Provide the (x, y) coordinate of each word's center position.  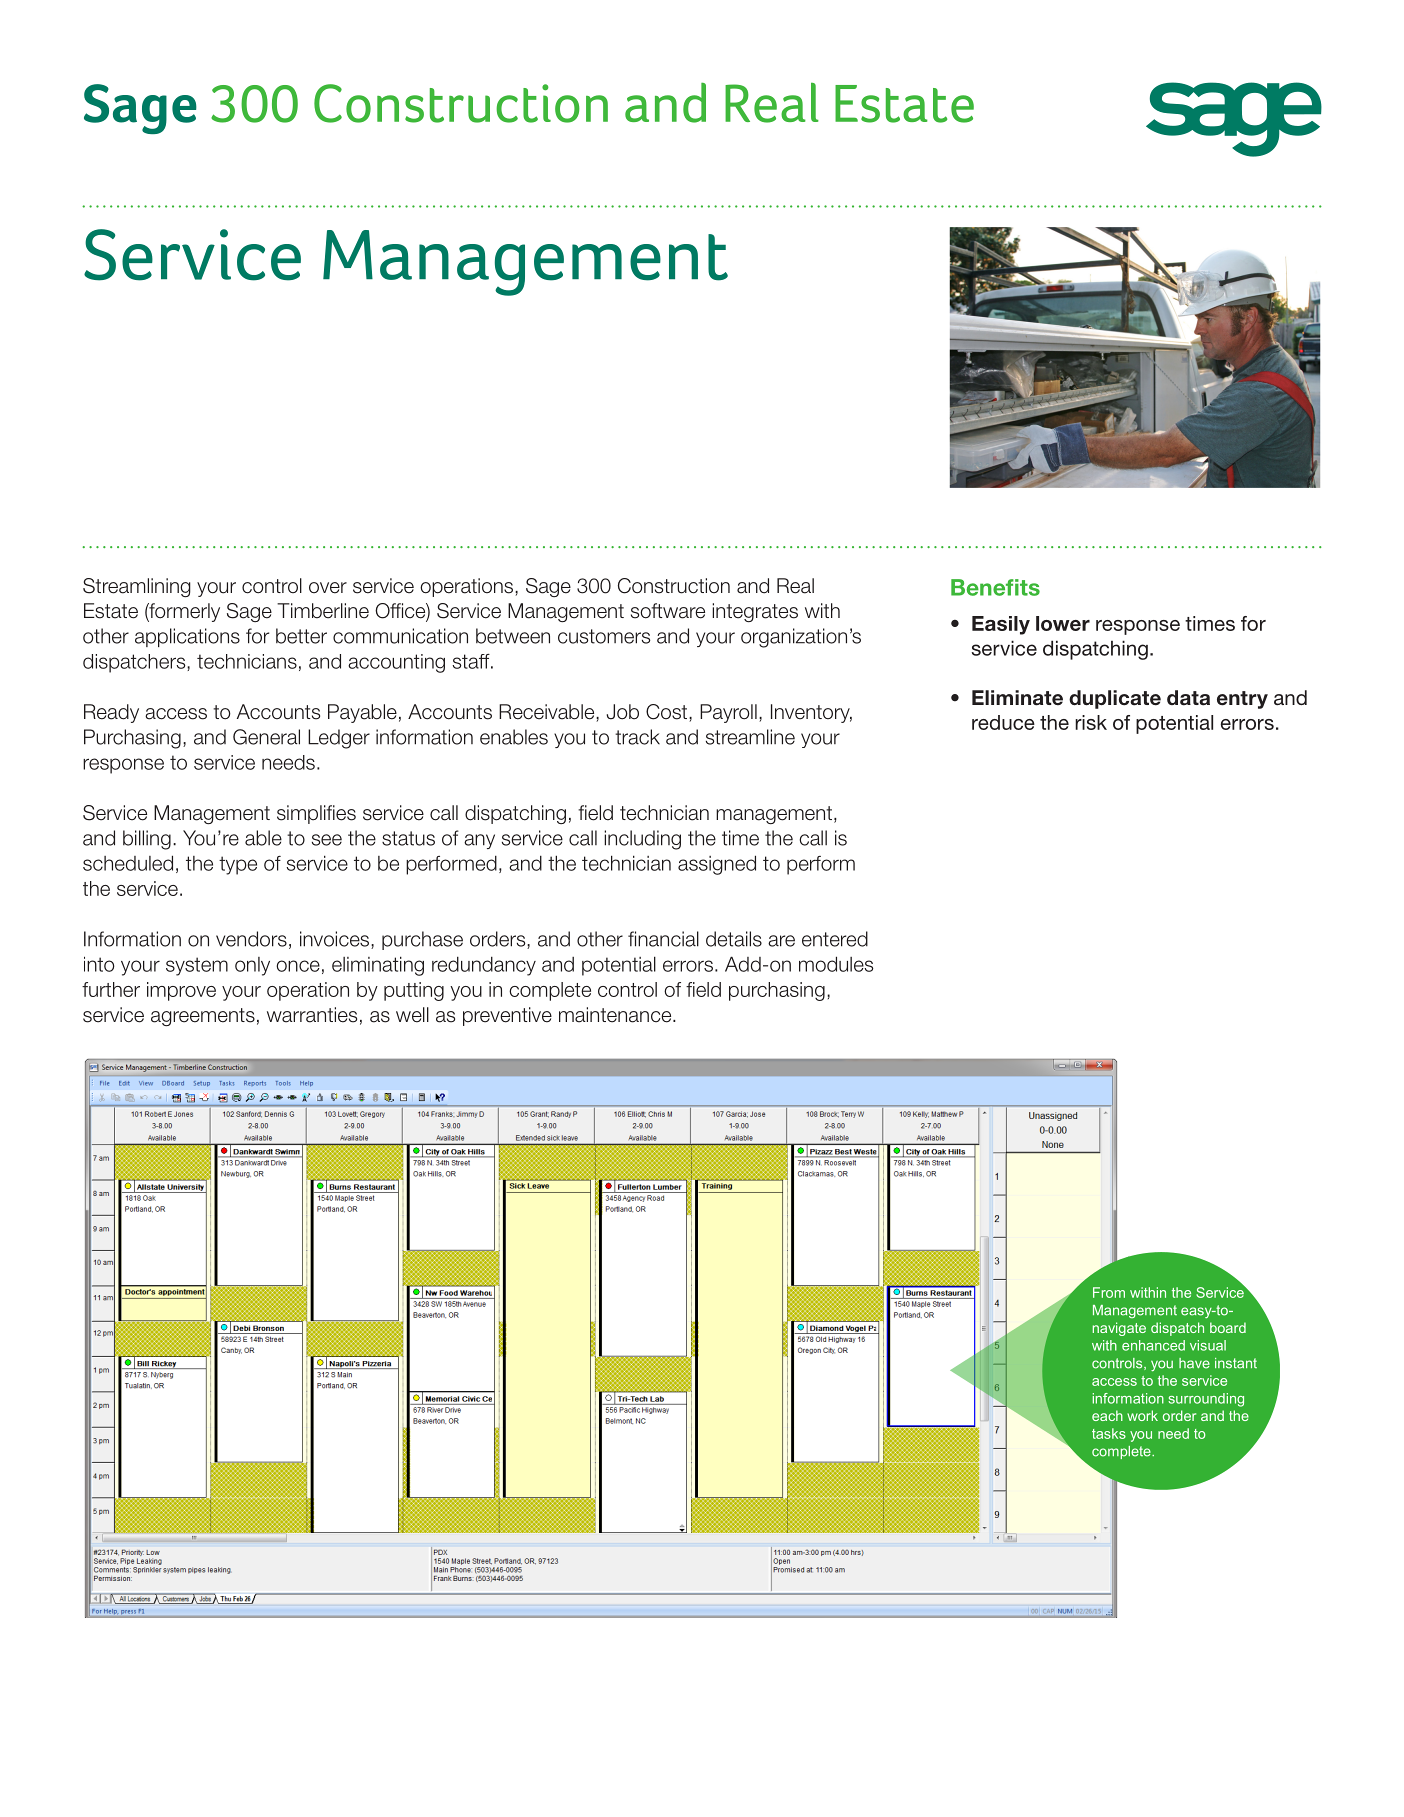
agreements (203, 1017)
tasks (1109, 1433)
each (1107, 1415)
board (1228, 1327)
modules (836, 964)
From (1109, 1292)
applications (187, 637)
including (642, 840)
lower (1063, 623)
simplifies (316, 814)
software (668, 611)
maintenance (616, 1015)
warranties (312, 1015)
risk (1091, 722)
